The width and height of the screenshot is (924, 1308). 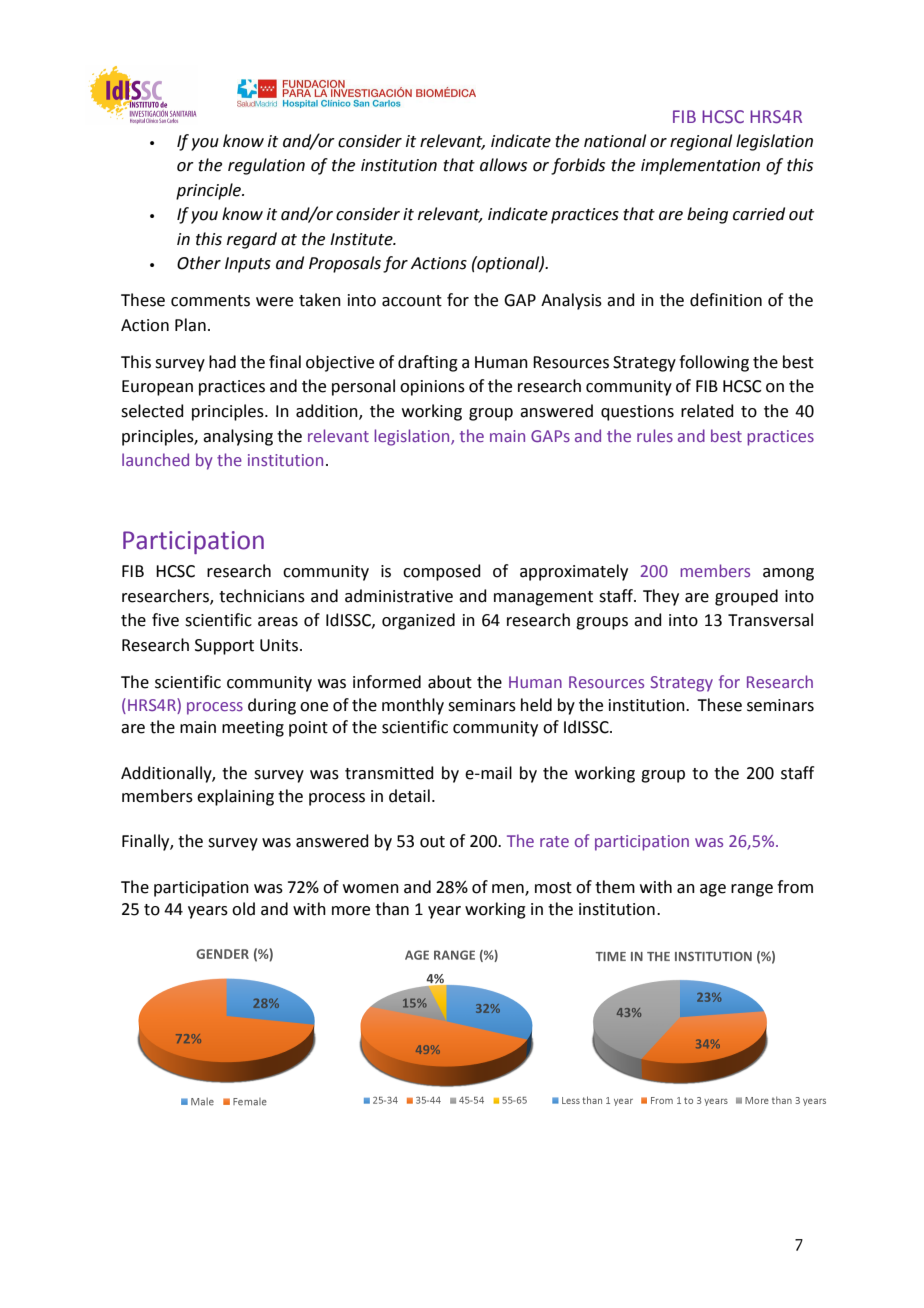 I want to click on implementation, so click(x=700, y=166).
